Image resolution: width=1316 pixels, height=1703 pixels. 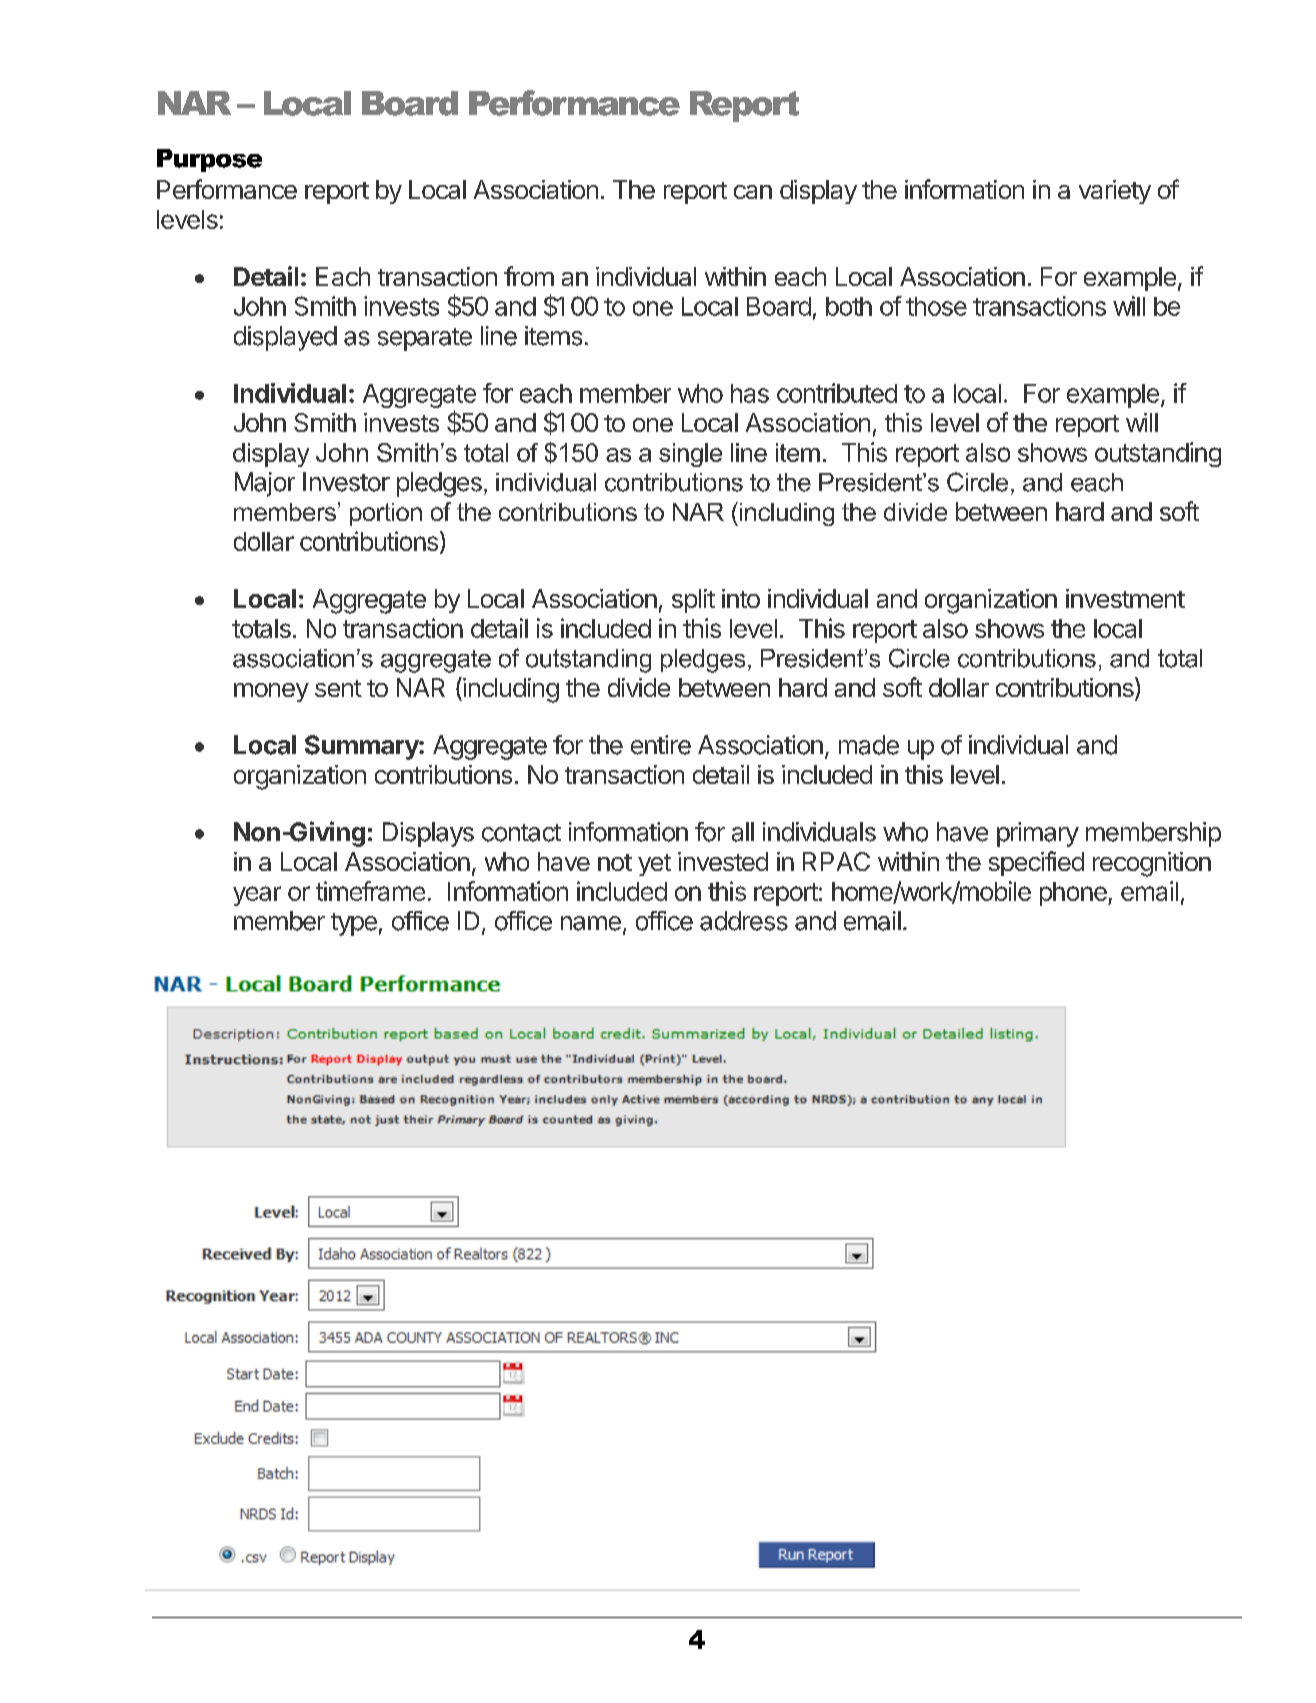 What do you see at coordinates (370, 891) in the screenshot?
I see `timeframe` at bounding box center [370, 891].
